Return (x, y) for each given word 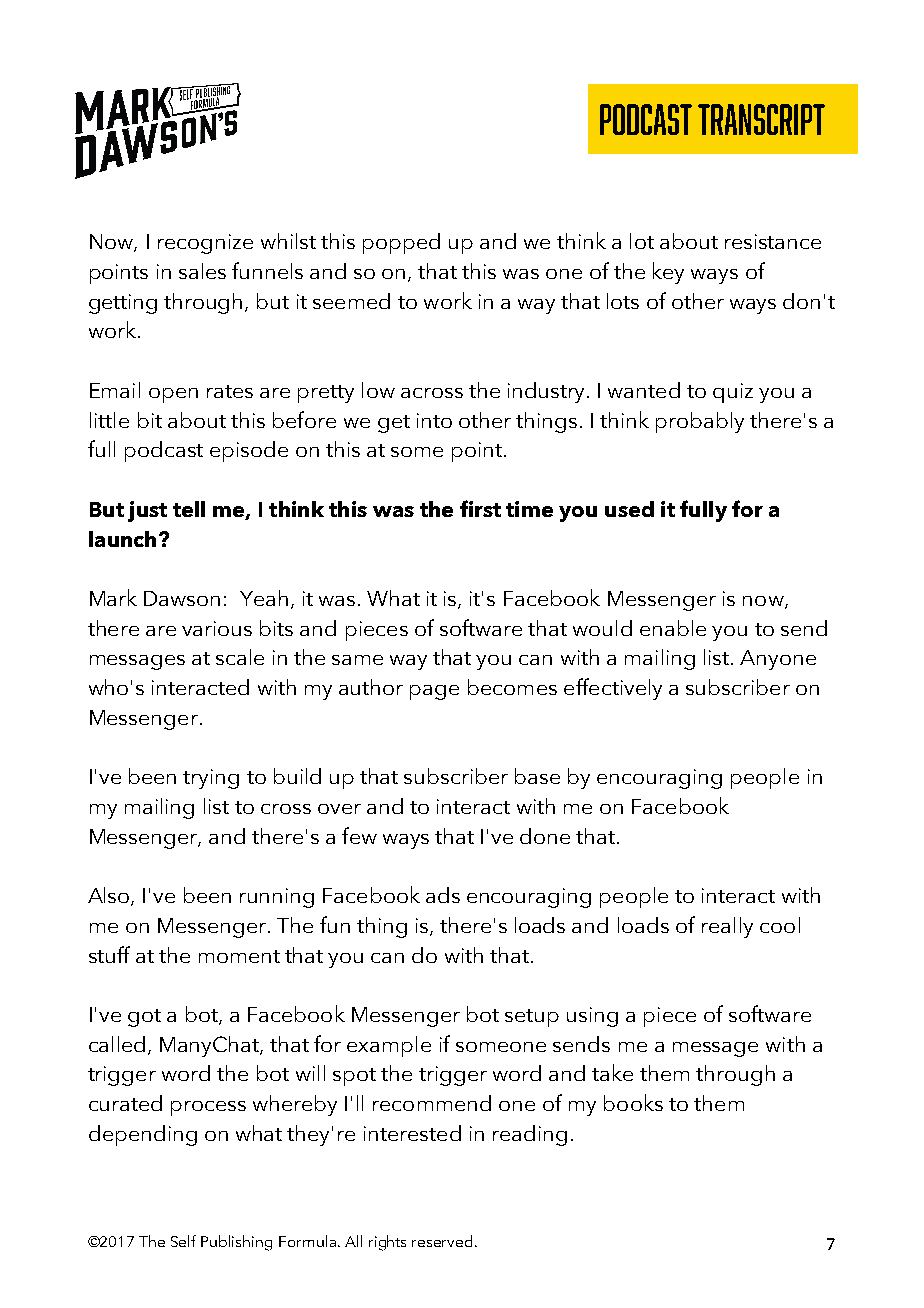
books (633, 1102)
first (480, 508)
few (359, 835)
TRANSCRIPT (761, 119)
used (629, 509)
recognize (205, 244)
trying (211, 779)
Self (183, 1241)
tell (189, 509)
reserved (442, 1241)
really (727, 927)
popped (401, 243)
